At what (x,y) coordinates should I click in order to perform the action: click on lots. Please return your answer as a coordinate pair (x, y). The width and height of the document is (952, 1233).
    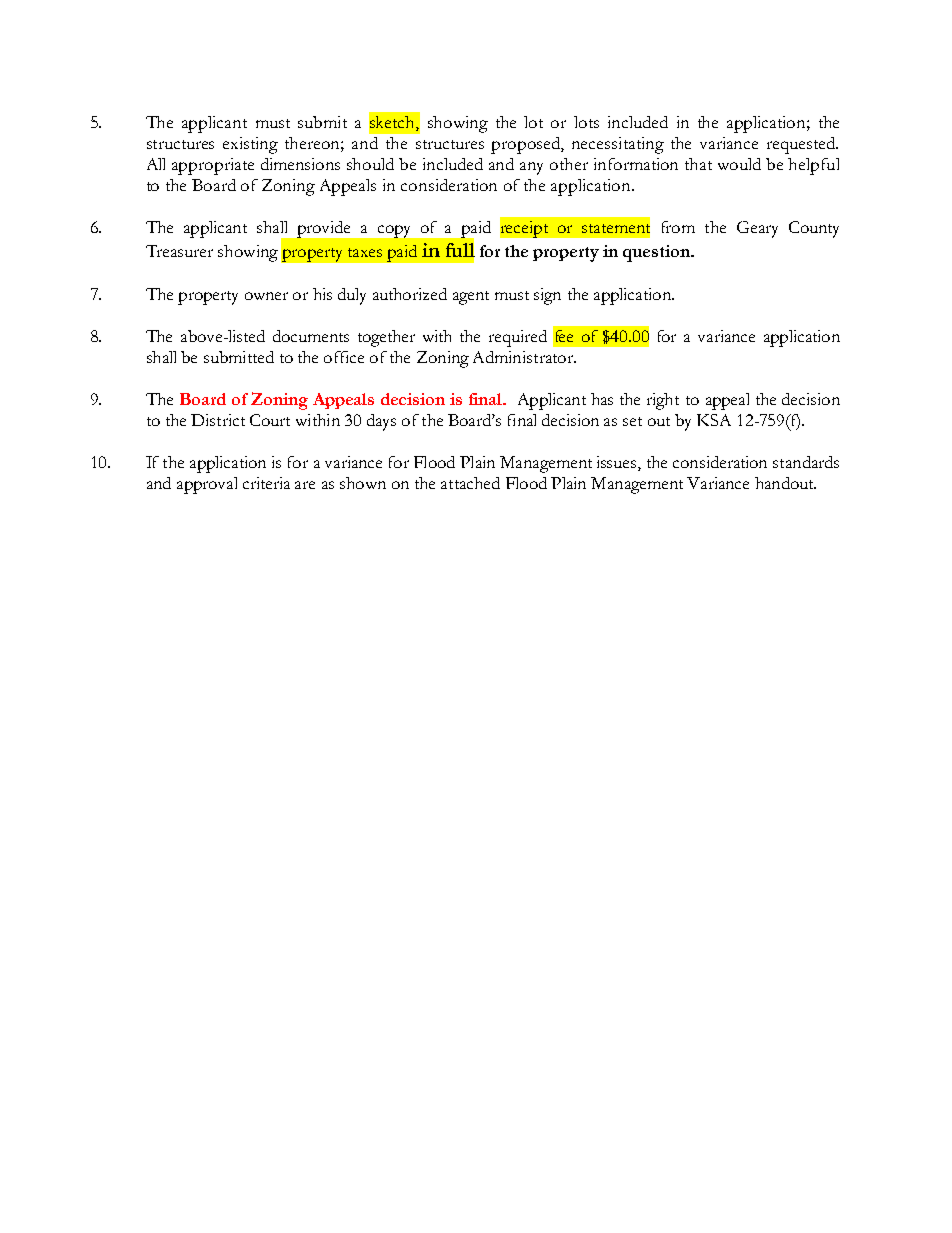
    Looking at the image, I should click on (586, 122).
